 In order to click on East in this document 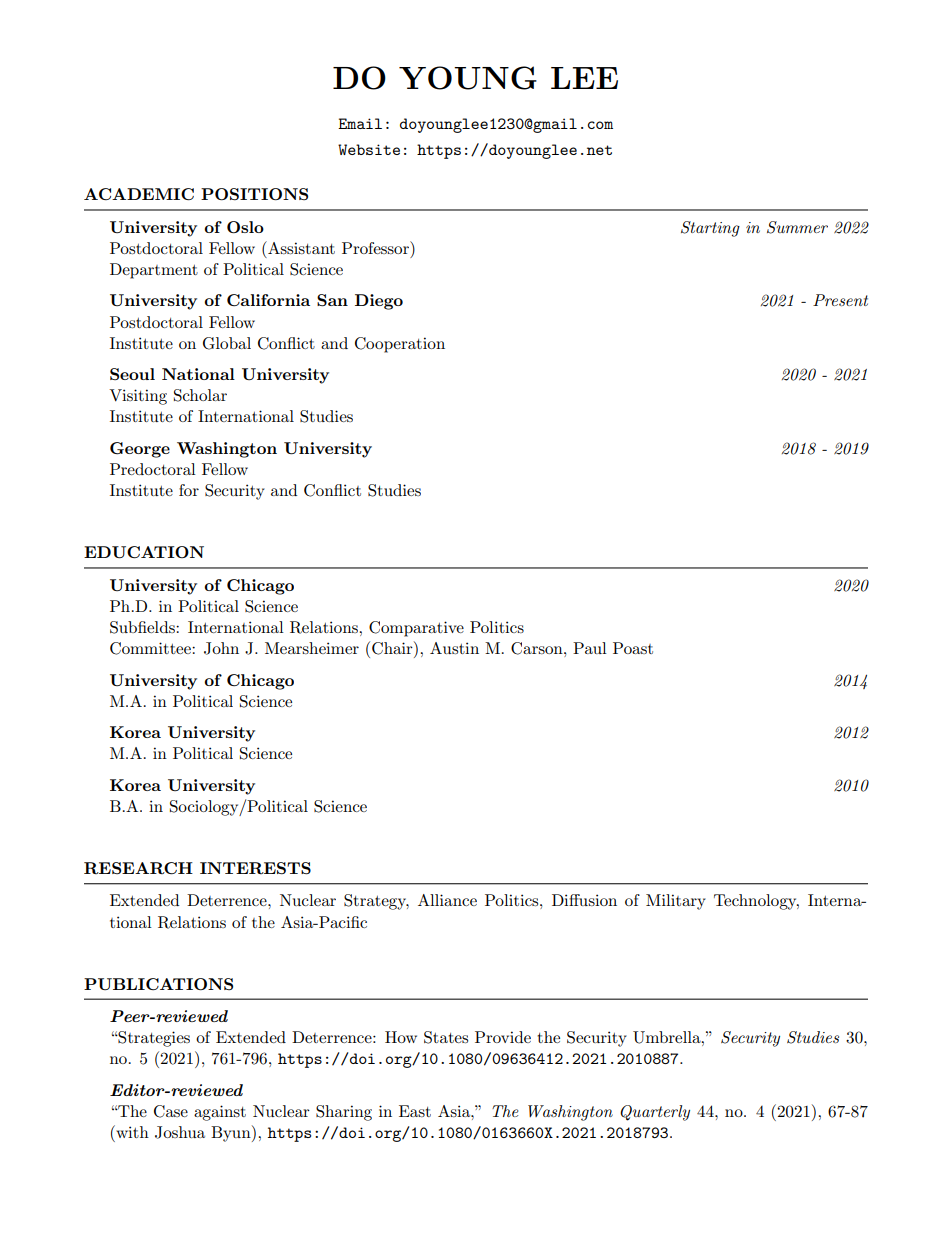, I will do `click(415, 1111)`.
